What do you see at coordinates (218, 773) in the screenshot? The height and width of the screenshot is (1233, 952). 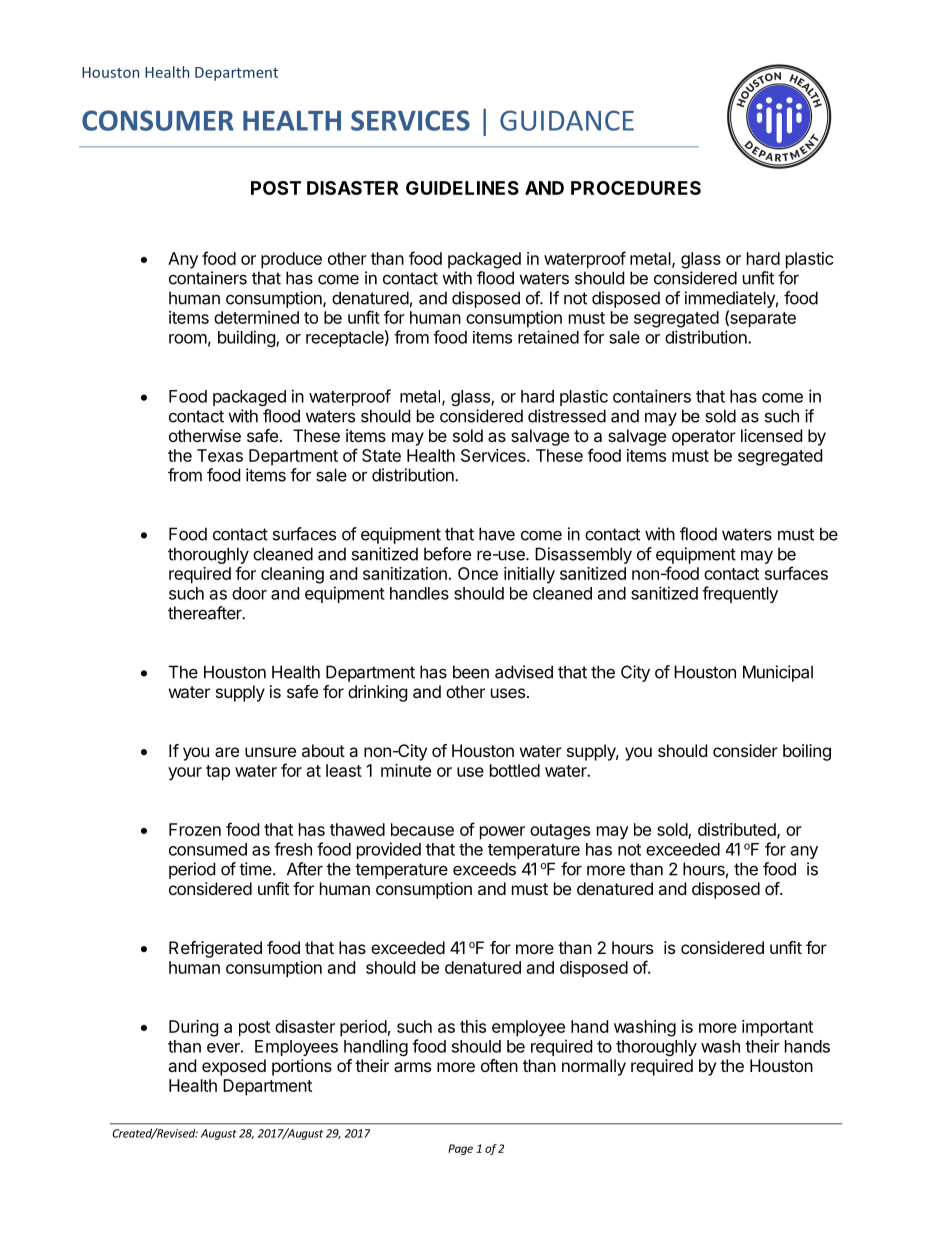 I see `tap` at bounding box center [218, 773].
